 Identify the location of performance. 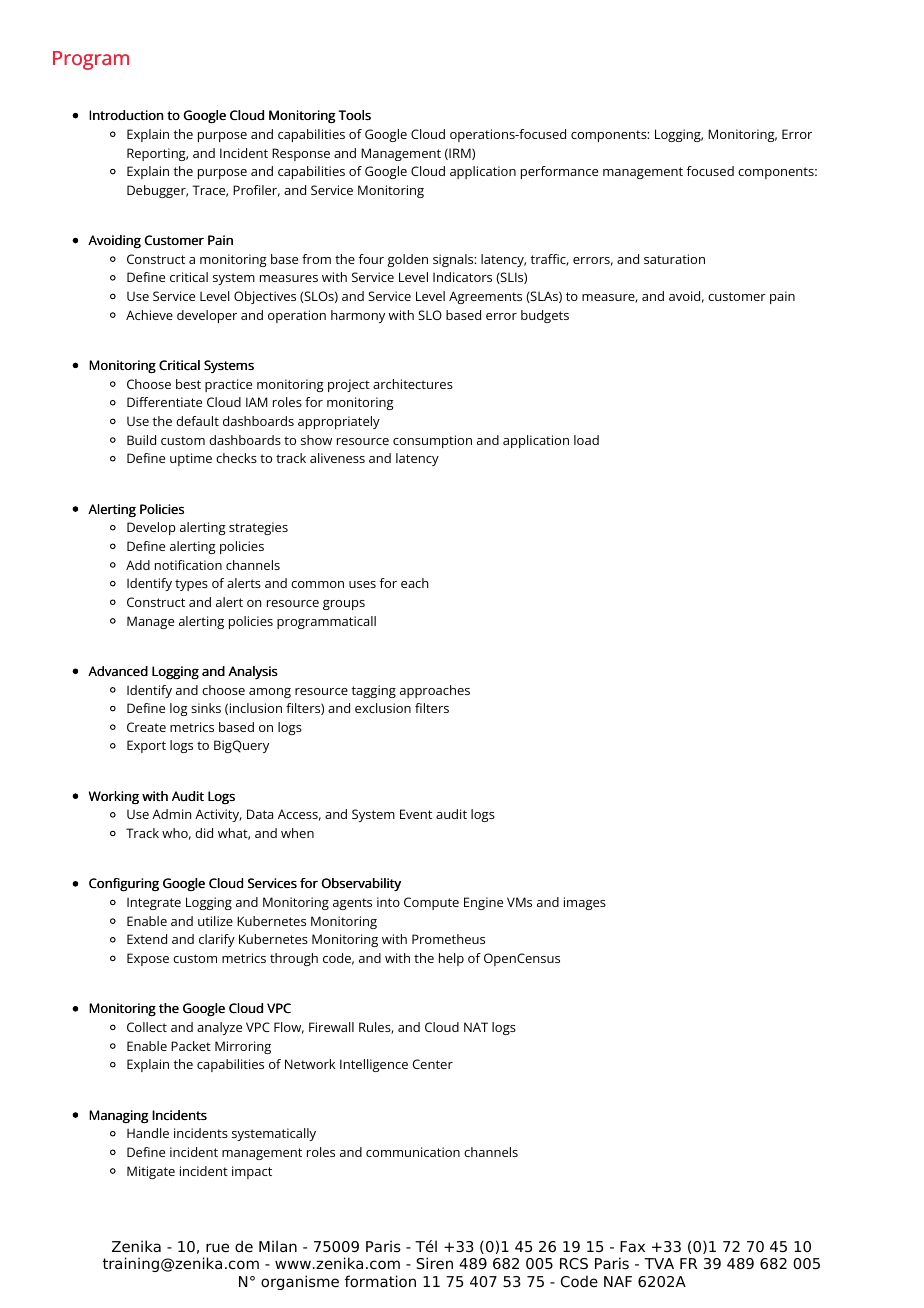
(559, 172).
